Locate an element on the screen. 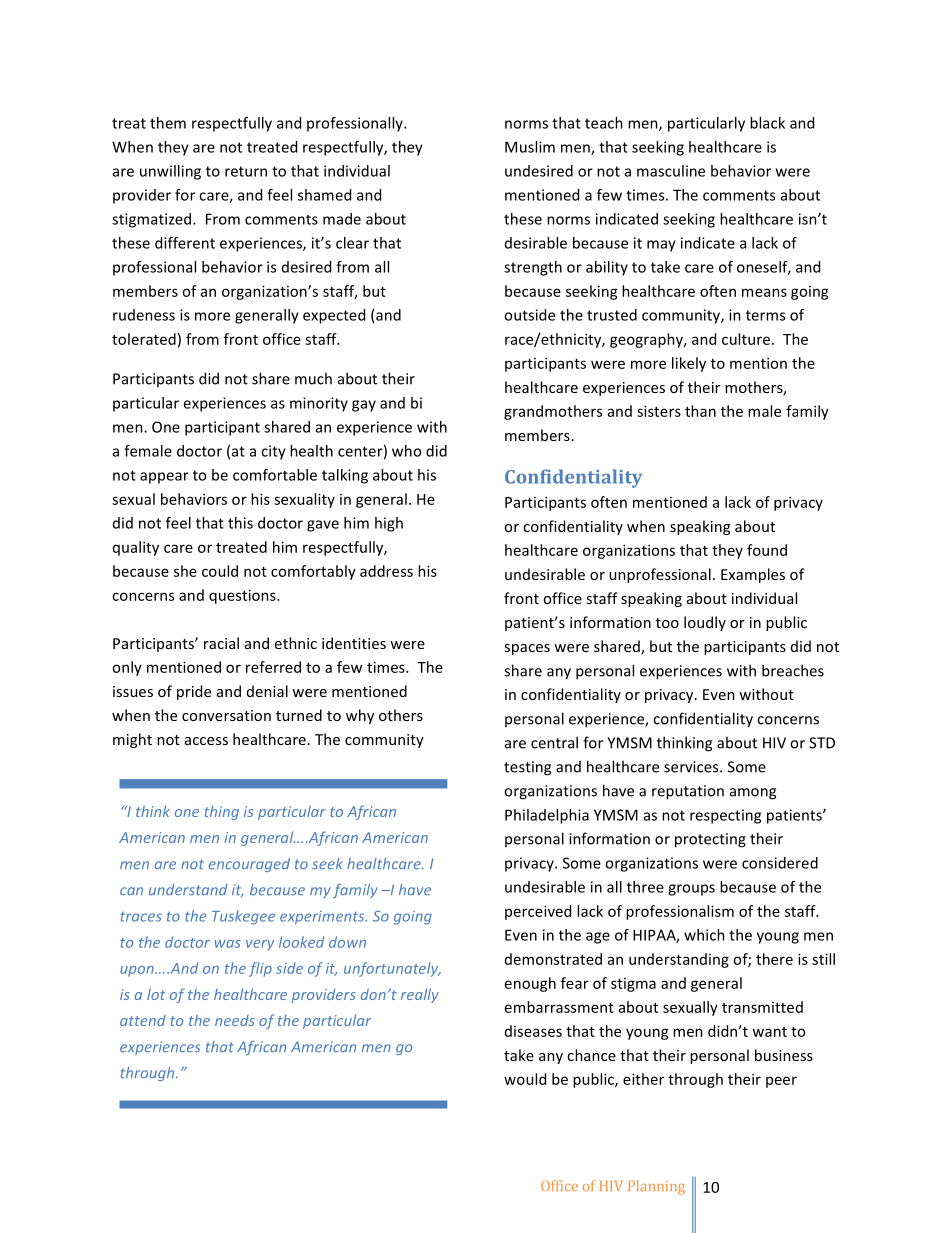 The image size is (952, 1233). testing is located at coordinates (527, 768).
